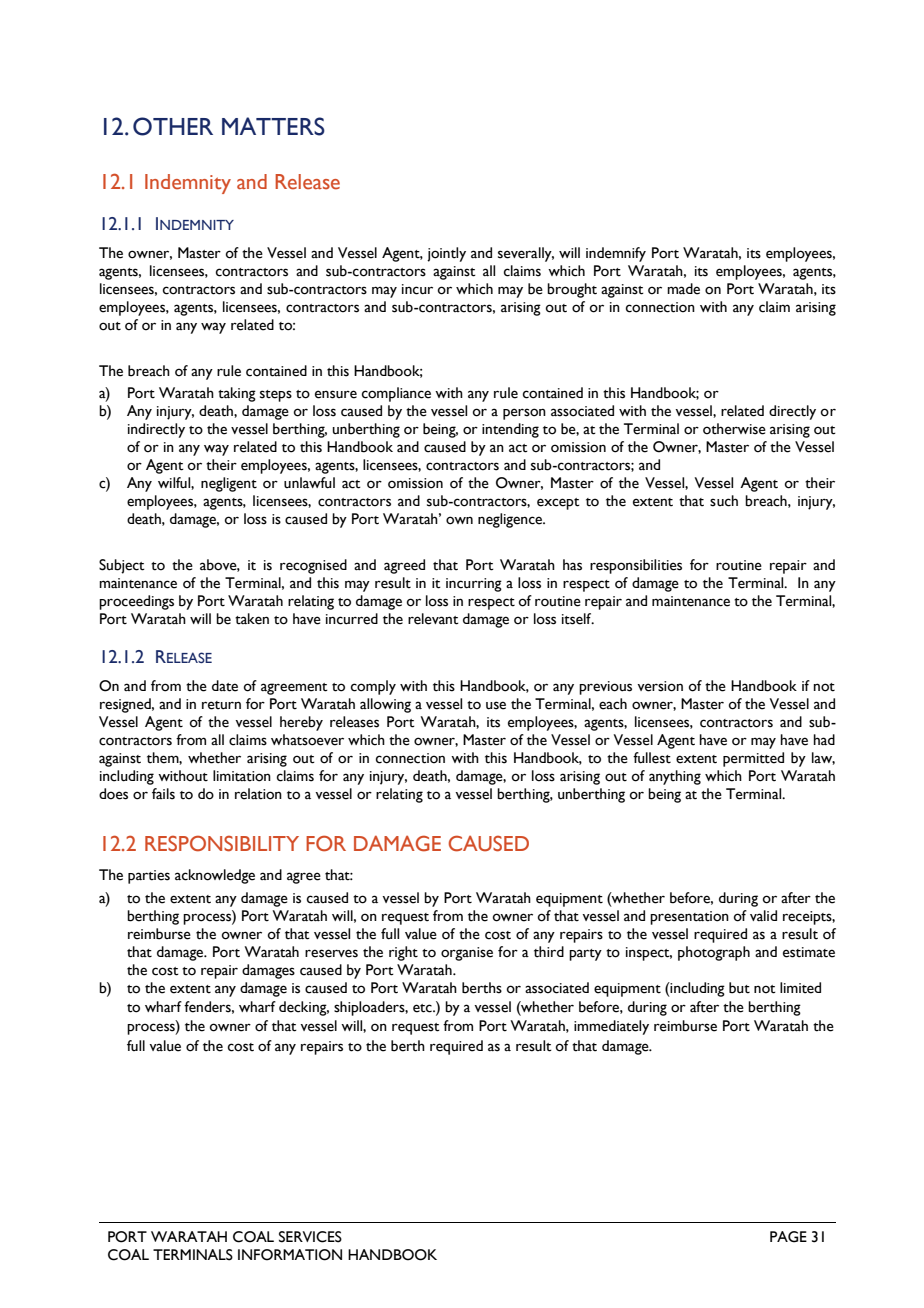  I want to click on negligence, so click(511, 520).
